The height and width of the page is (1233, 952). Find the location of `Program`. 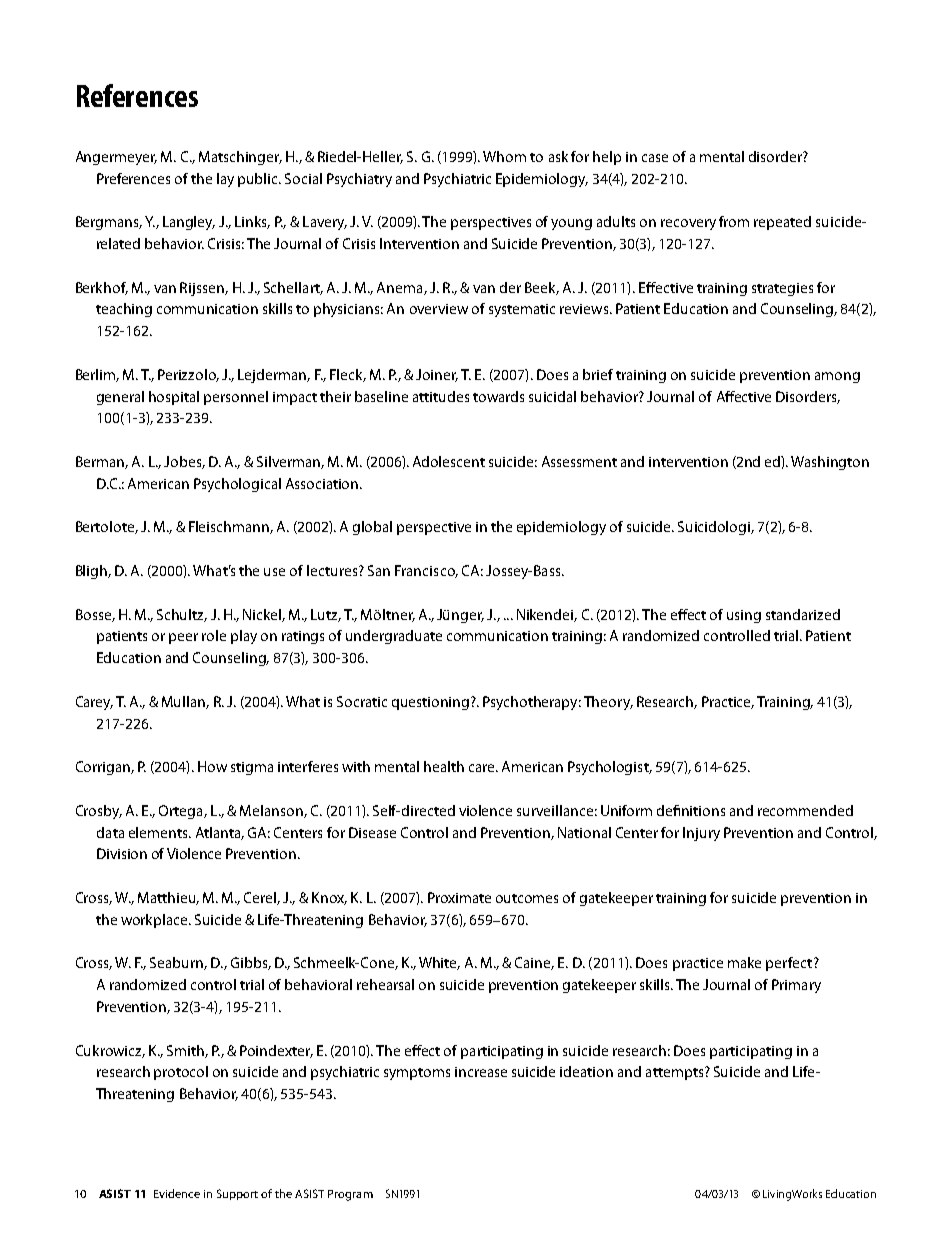

Program is located at coordinates (350, 1195).
